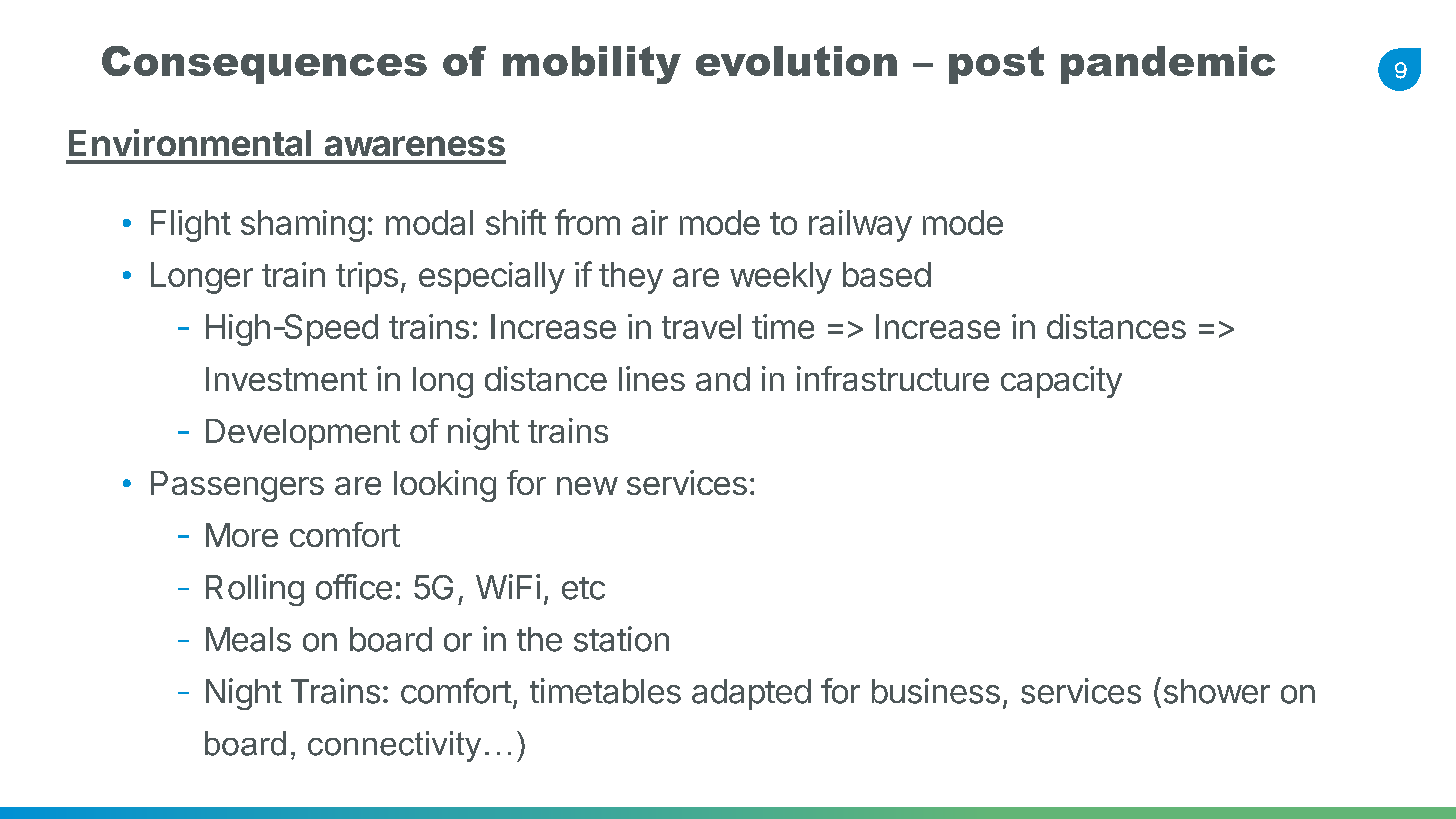  I want to click on adapted, so click(751, 694).
